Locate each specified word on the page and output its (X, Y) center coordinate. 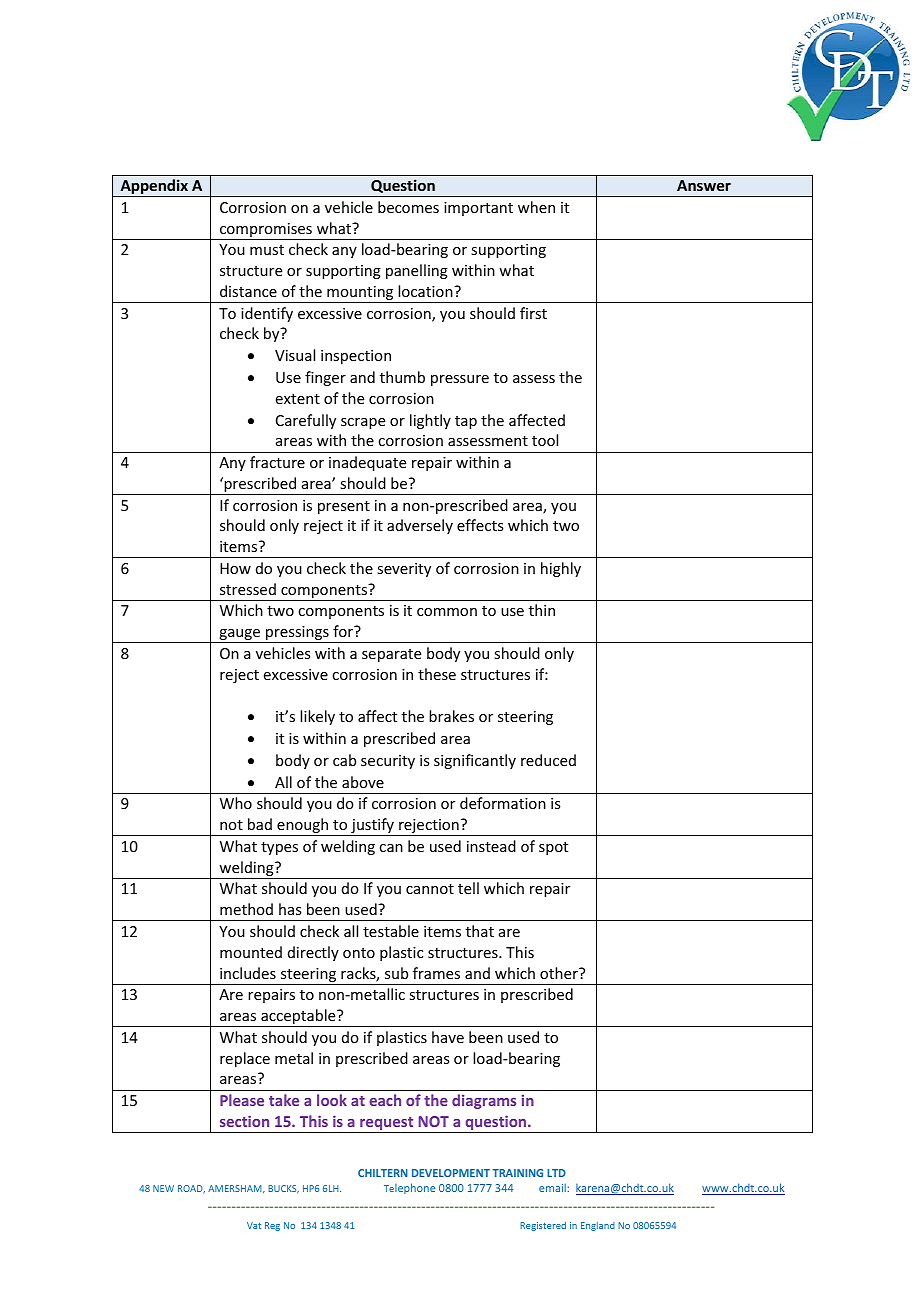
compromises (266, 231)
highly (561, 569)
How (235, 568)
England (598, 1226)
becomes (408, 207)
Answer (704, 185)
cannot (430, 889)
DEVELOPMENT (451, 1173)
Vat (254, 1225)
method (246, 909)
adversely (420, 526)
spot (553, 848)
